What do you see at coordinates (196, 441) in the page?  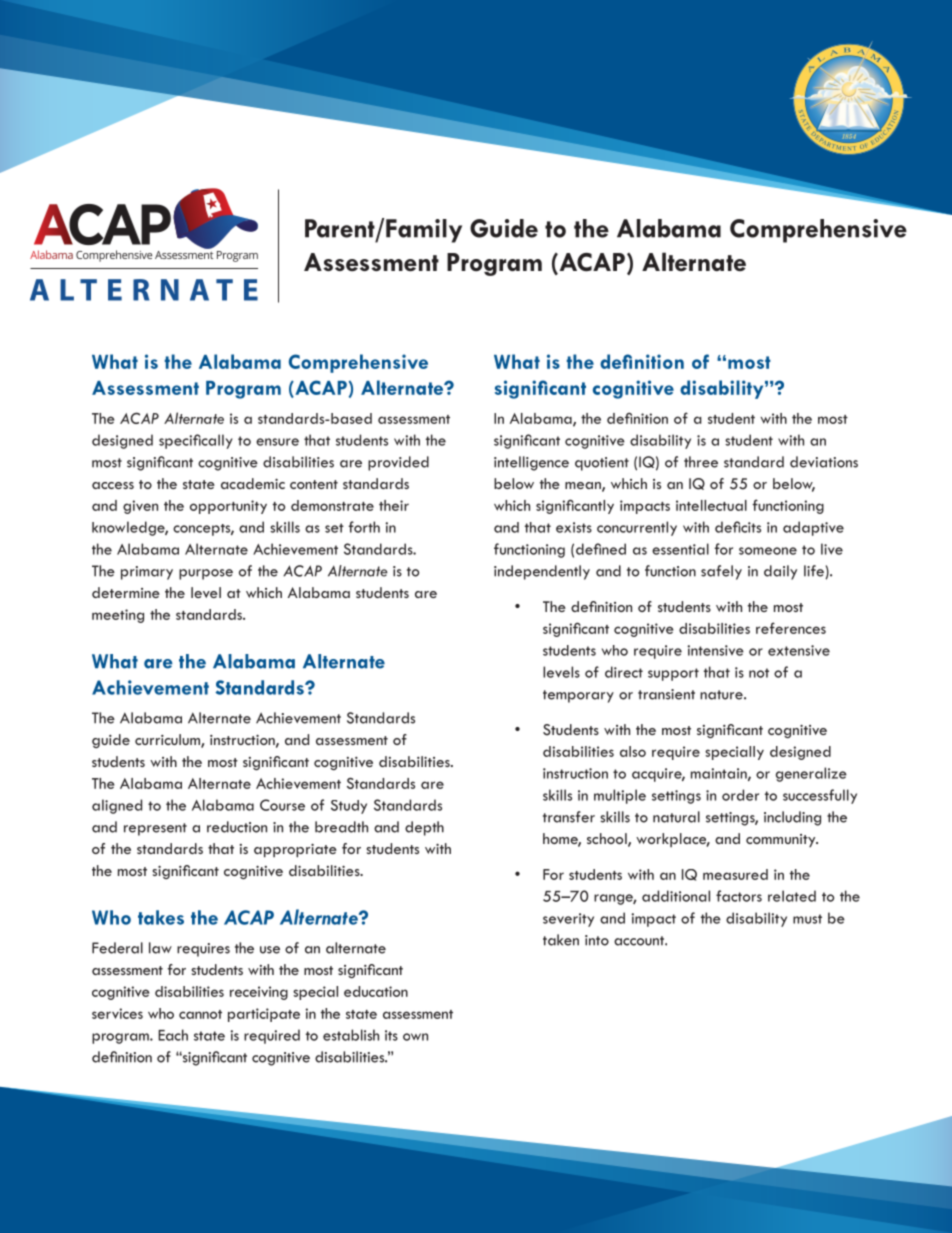 I see `specifically` at bounding box center [196, 441].
